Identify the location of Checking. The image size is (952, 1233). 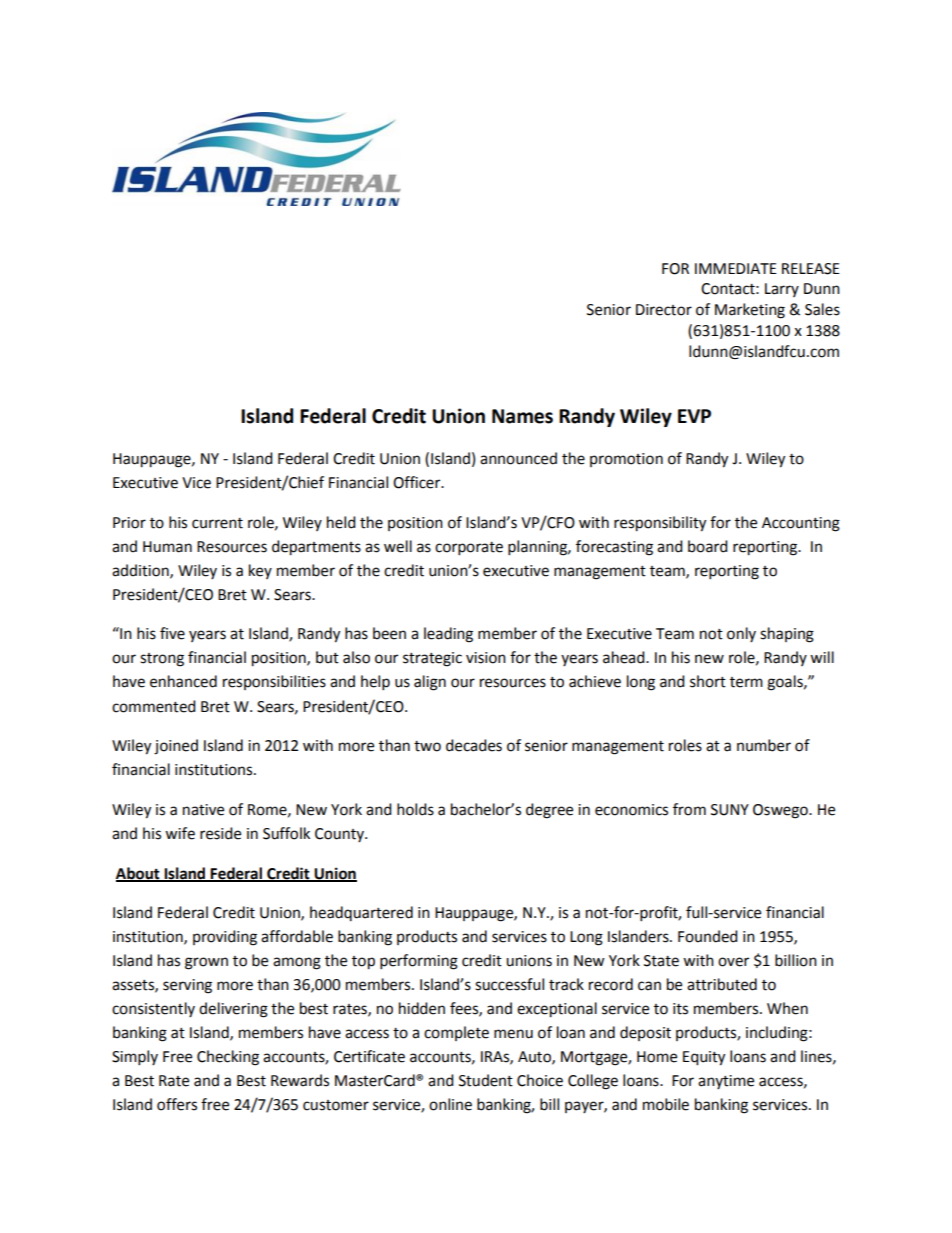
(228, 1058).
